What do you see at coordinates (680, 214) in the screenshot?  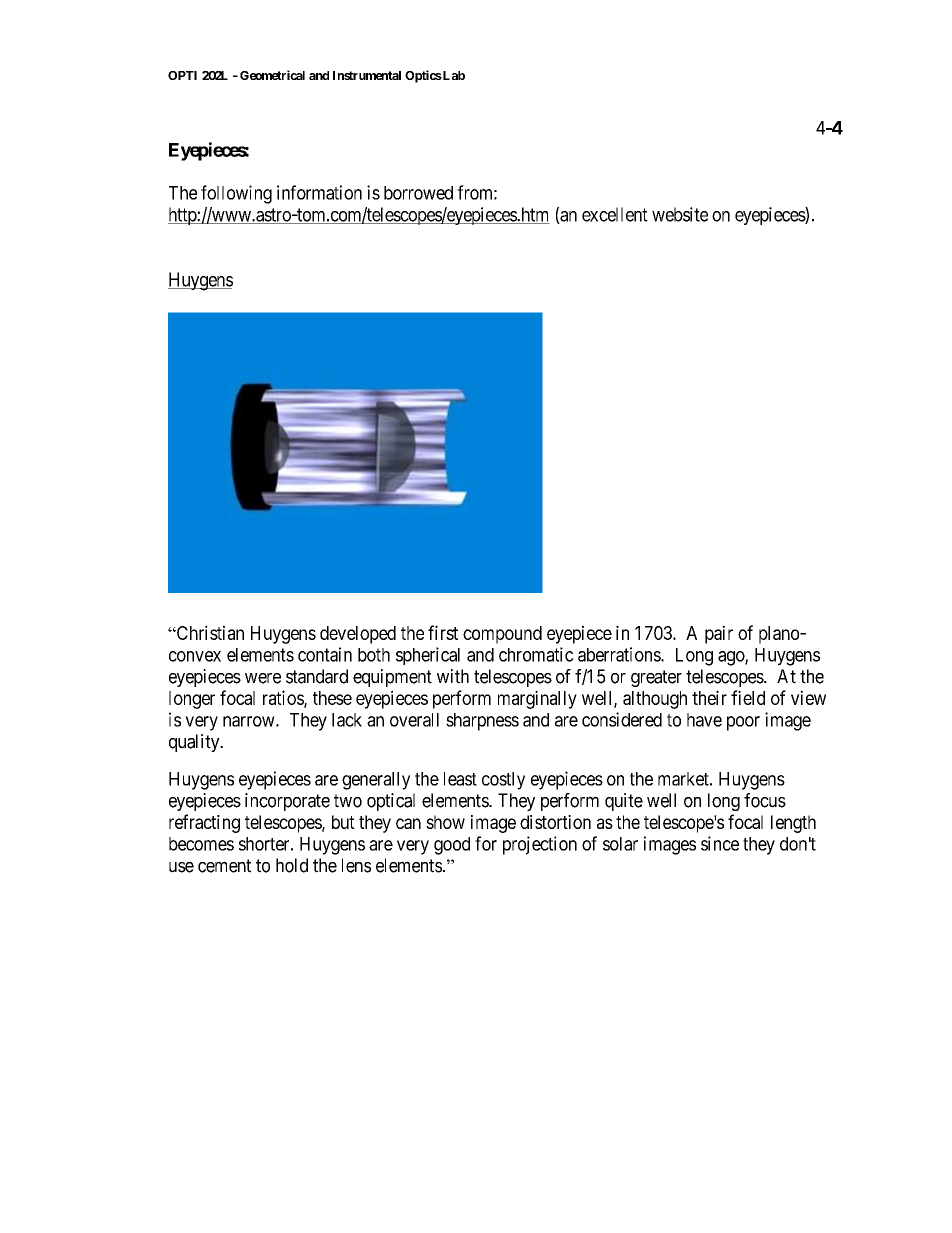 I see `website` at bounding box center [680, 214].
